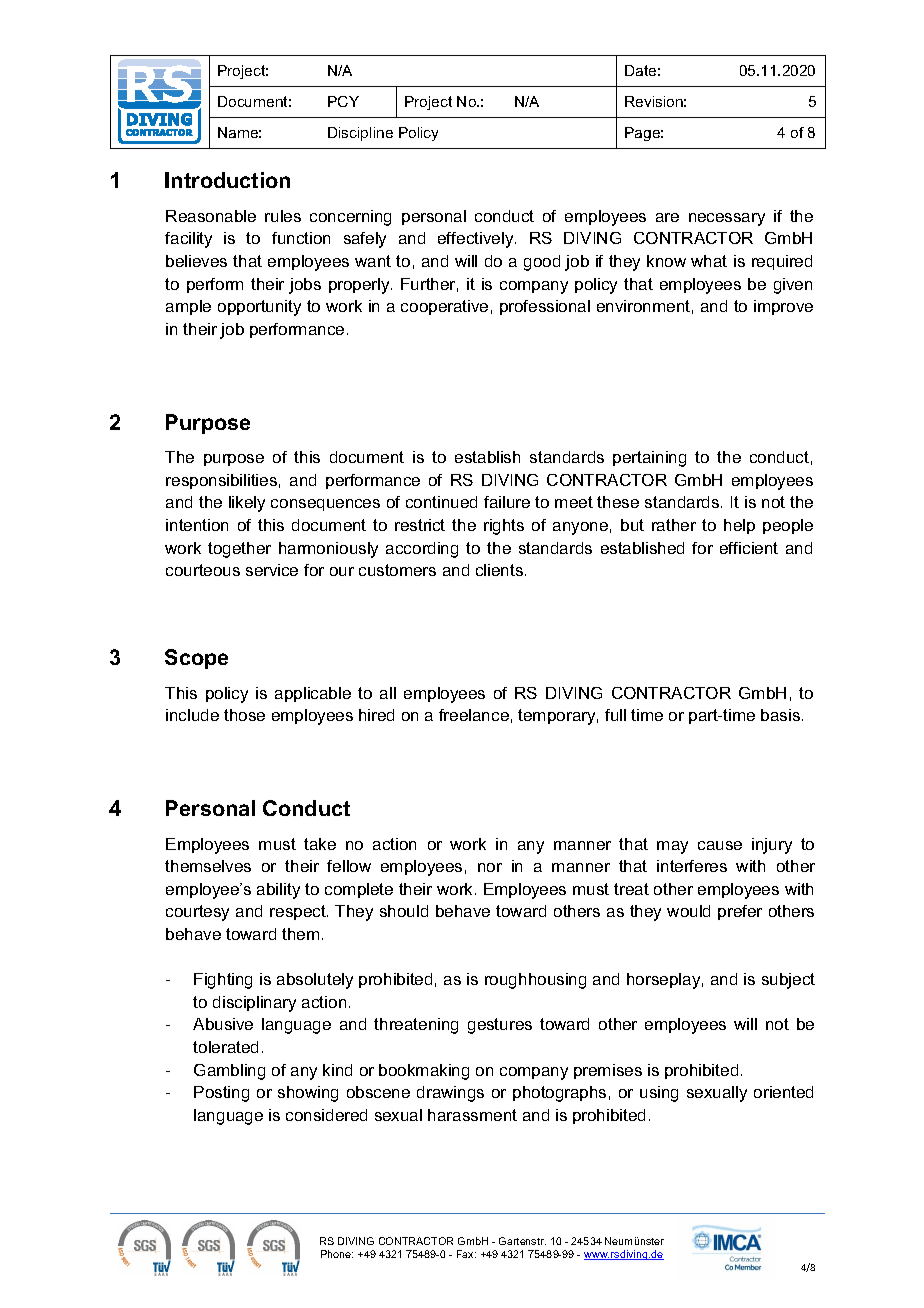 The width and height of the screenshot is (924, 1308). What do you see at coordinates (490, 867) in the screenshot?
I see `nor` at bounding box center [490, 867].
